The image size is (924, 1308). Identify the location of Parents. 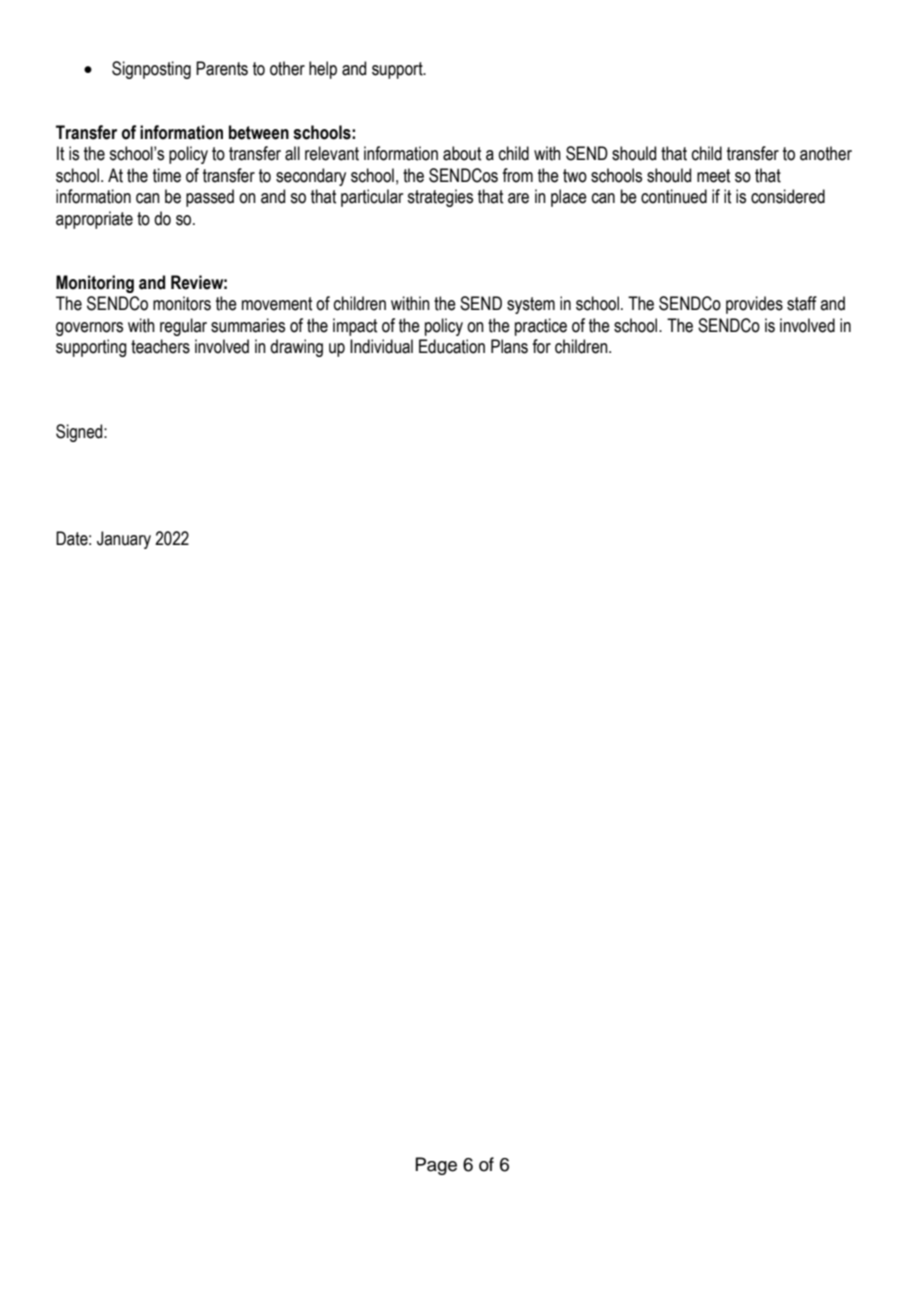
(222, 68).
